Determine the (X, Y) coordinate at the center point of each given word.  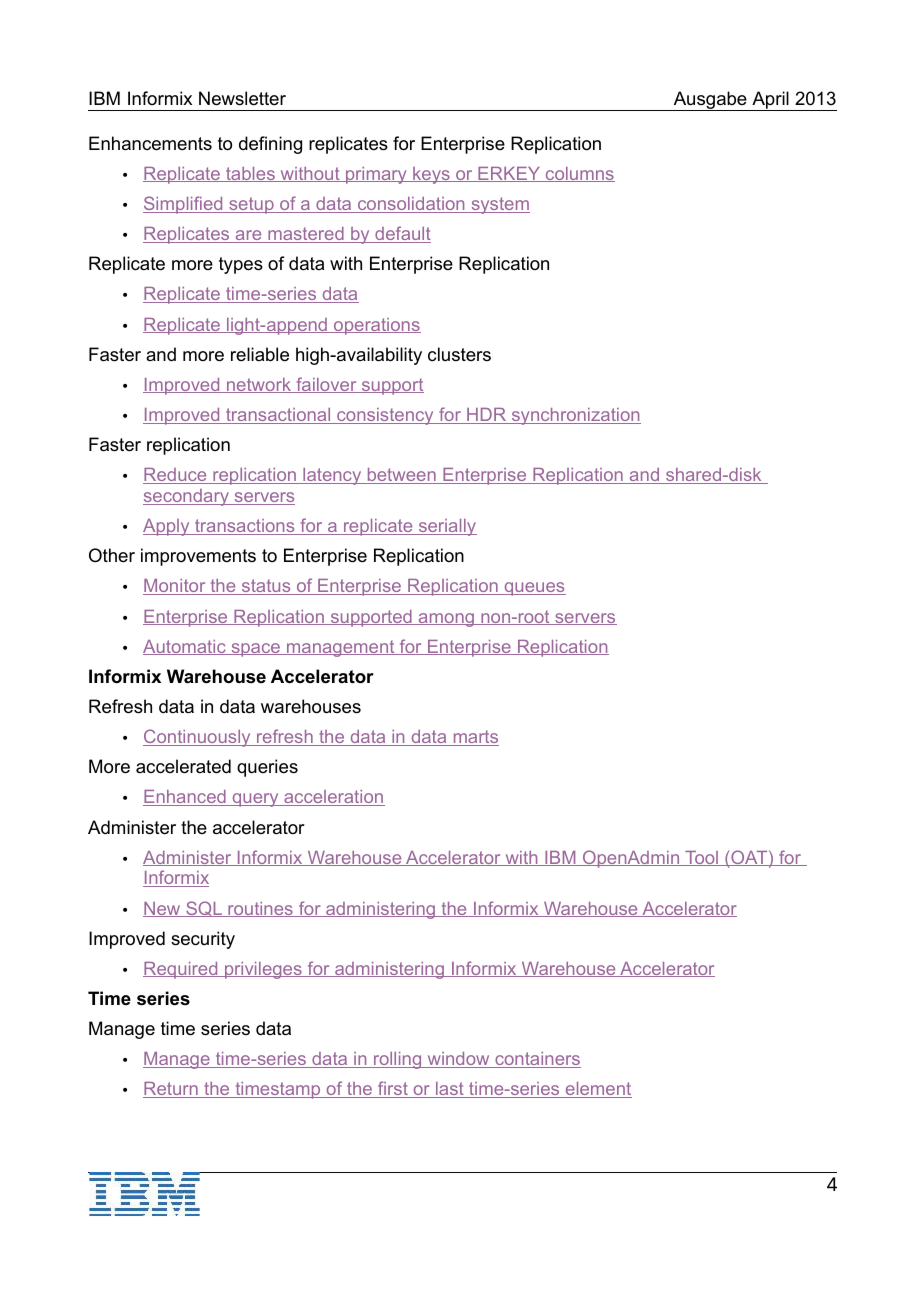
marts (475, 738)
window (458, 1060)
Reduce (176, 476)
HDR (486, 416)
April (770, 101)
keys (431, 175)
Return (171, 1090)
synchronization (575, 416)
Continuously (198, 738)
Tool (701, 858)
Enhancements (150, 143)
